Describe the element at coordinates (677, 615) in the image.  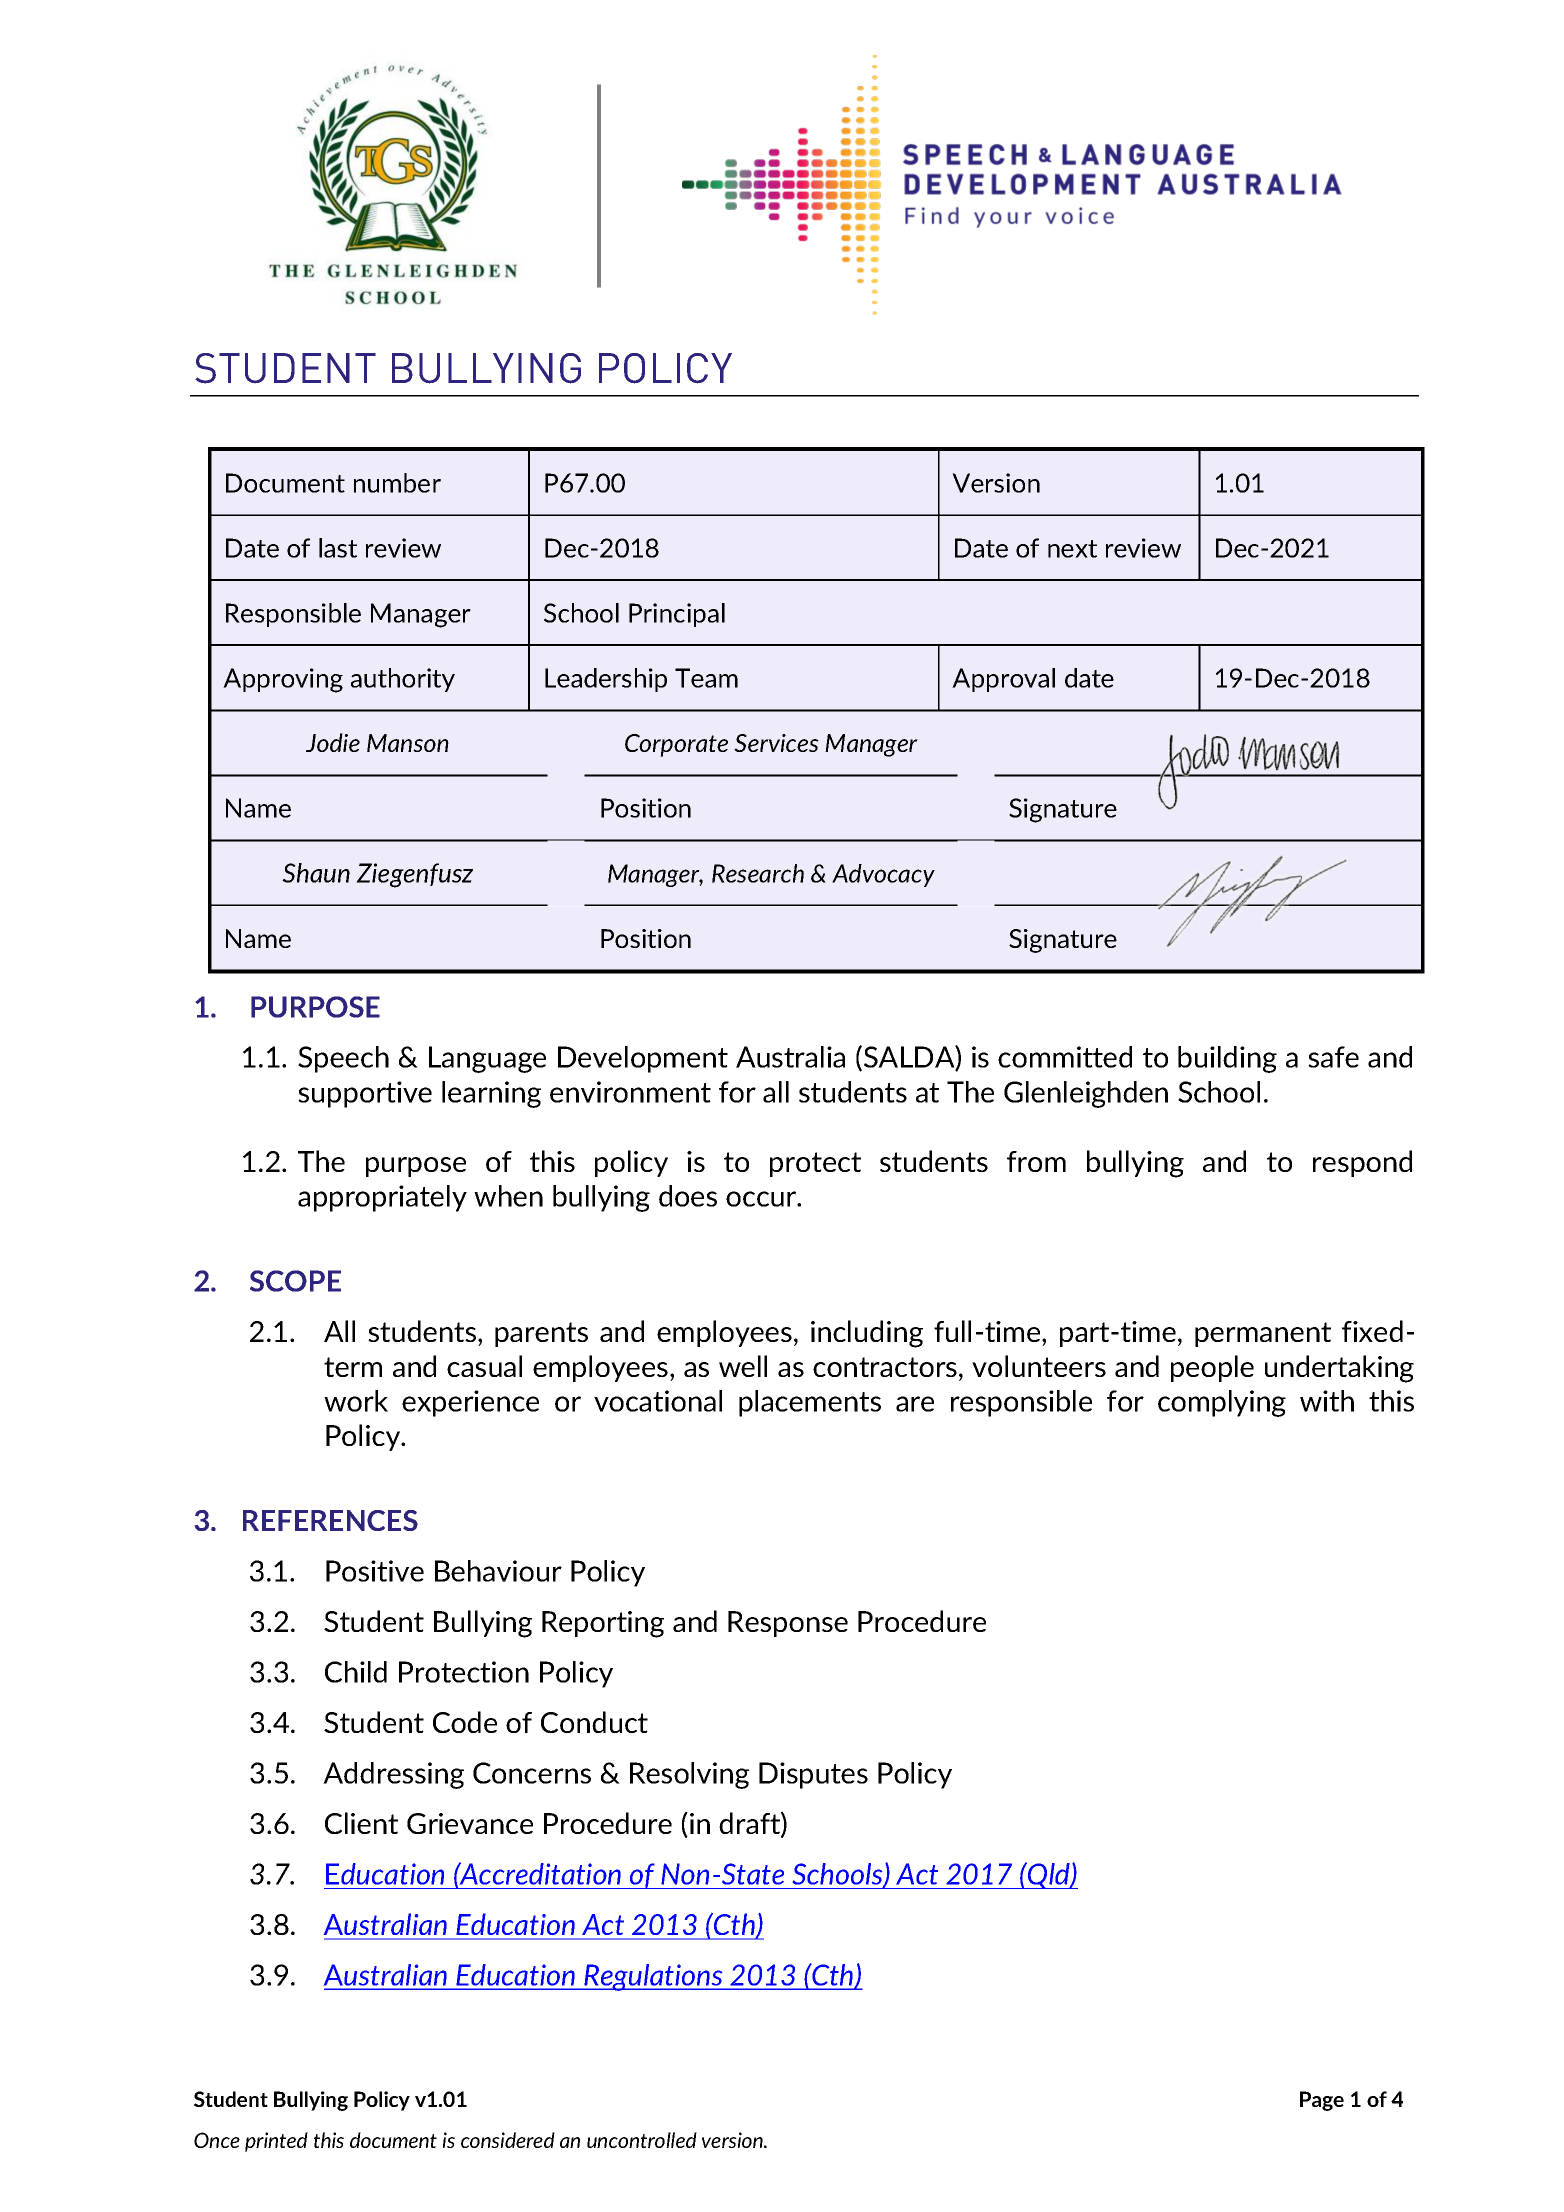
I see `Principal` at that location.
